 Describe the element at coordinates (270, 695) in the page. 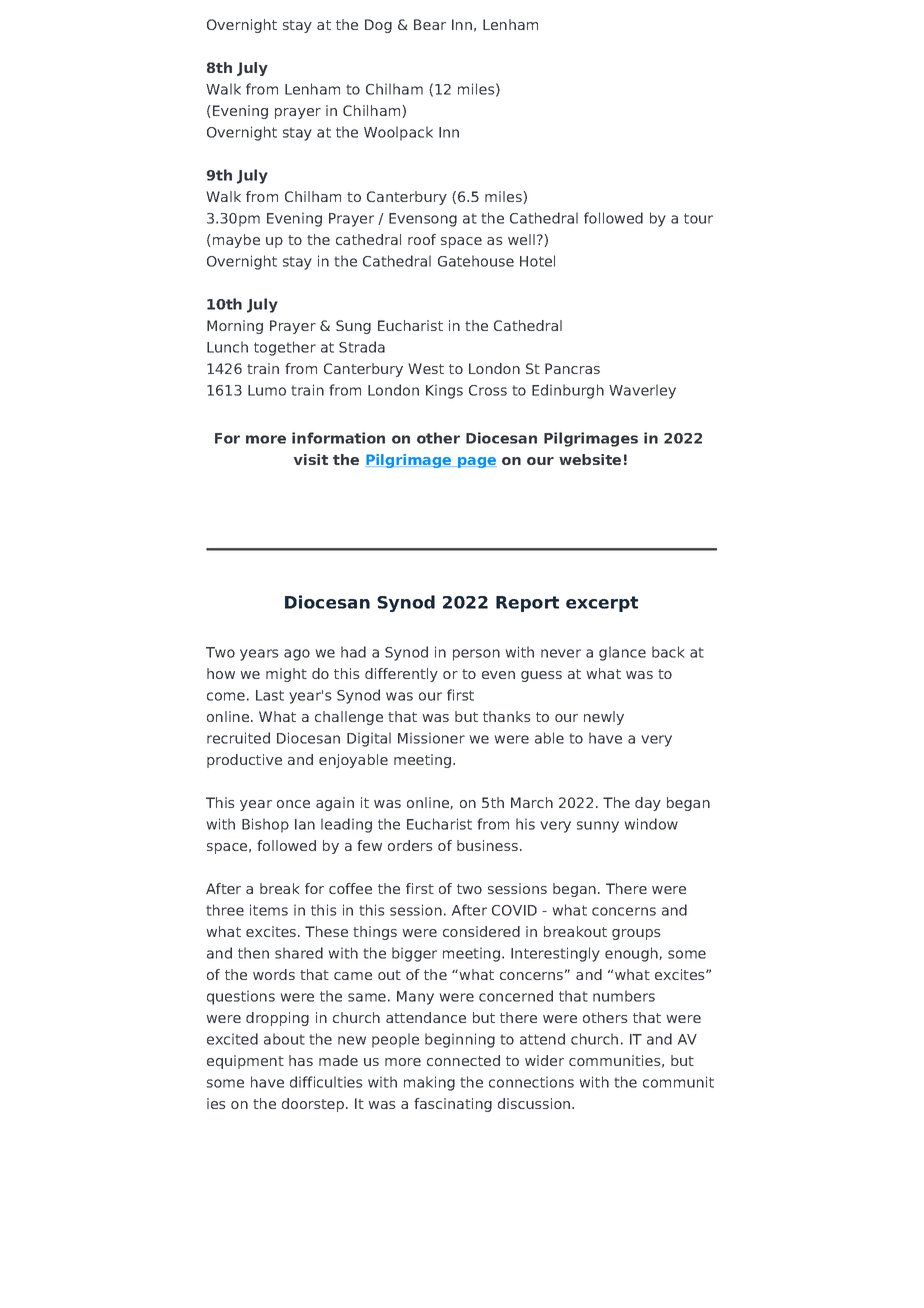

I see `Last` at that location.
